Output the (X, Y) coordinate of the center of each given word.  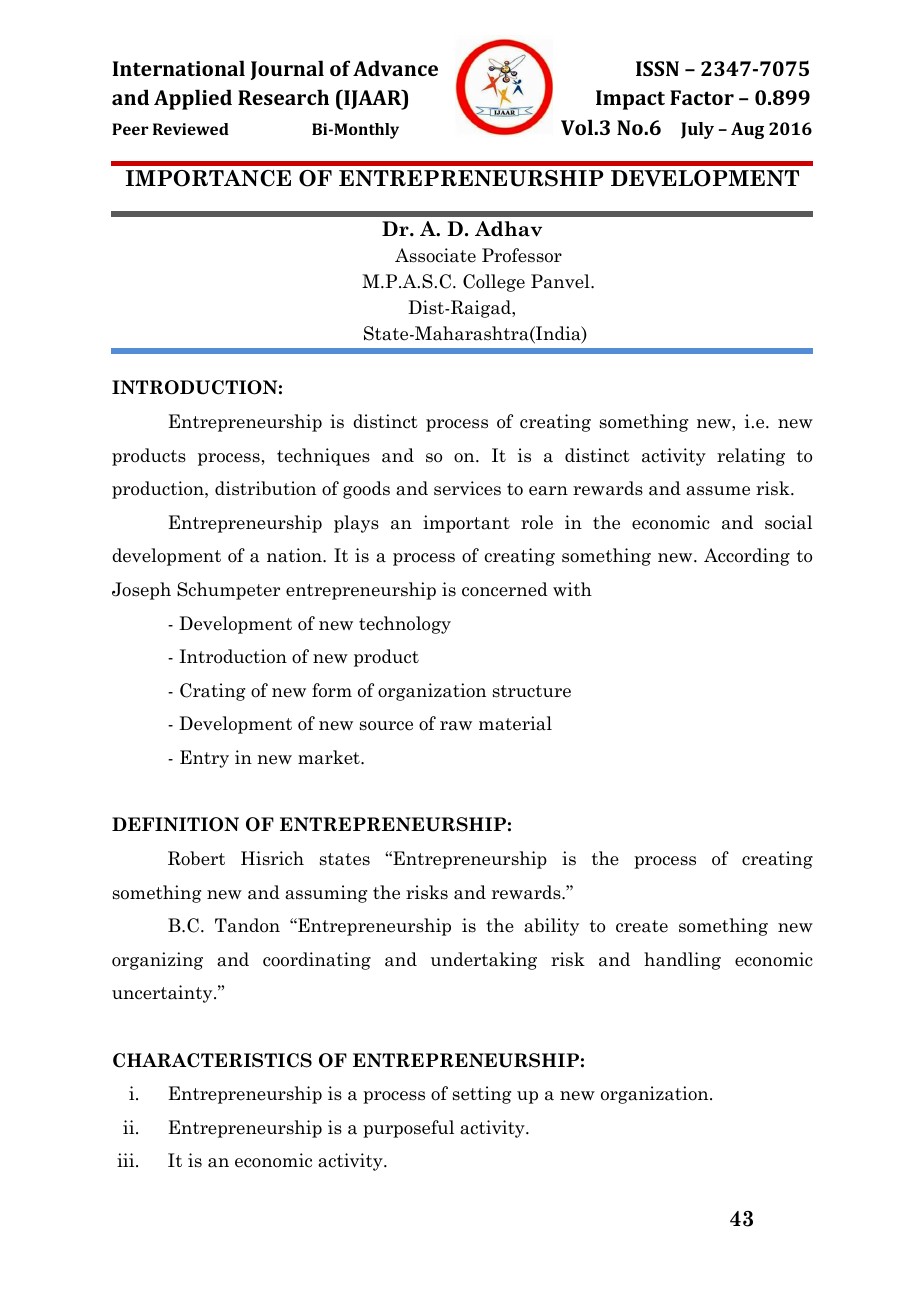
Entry (204, 759)
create (642, 926)
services (467, 488)
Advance (395, 68)
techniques (323, 457)
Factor (702, 97)
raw (456, 726)
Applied (193, 99)
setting (482, 1095)
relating (751, 457)
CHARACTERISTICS (212, 1060)
